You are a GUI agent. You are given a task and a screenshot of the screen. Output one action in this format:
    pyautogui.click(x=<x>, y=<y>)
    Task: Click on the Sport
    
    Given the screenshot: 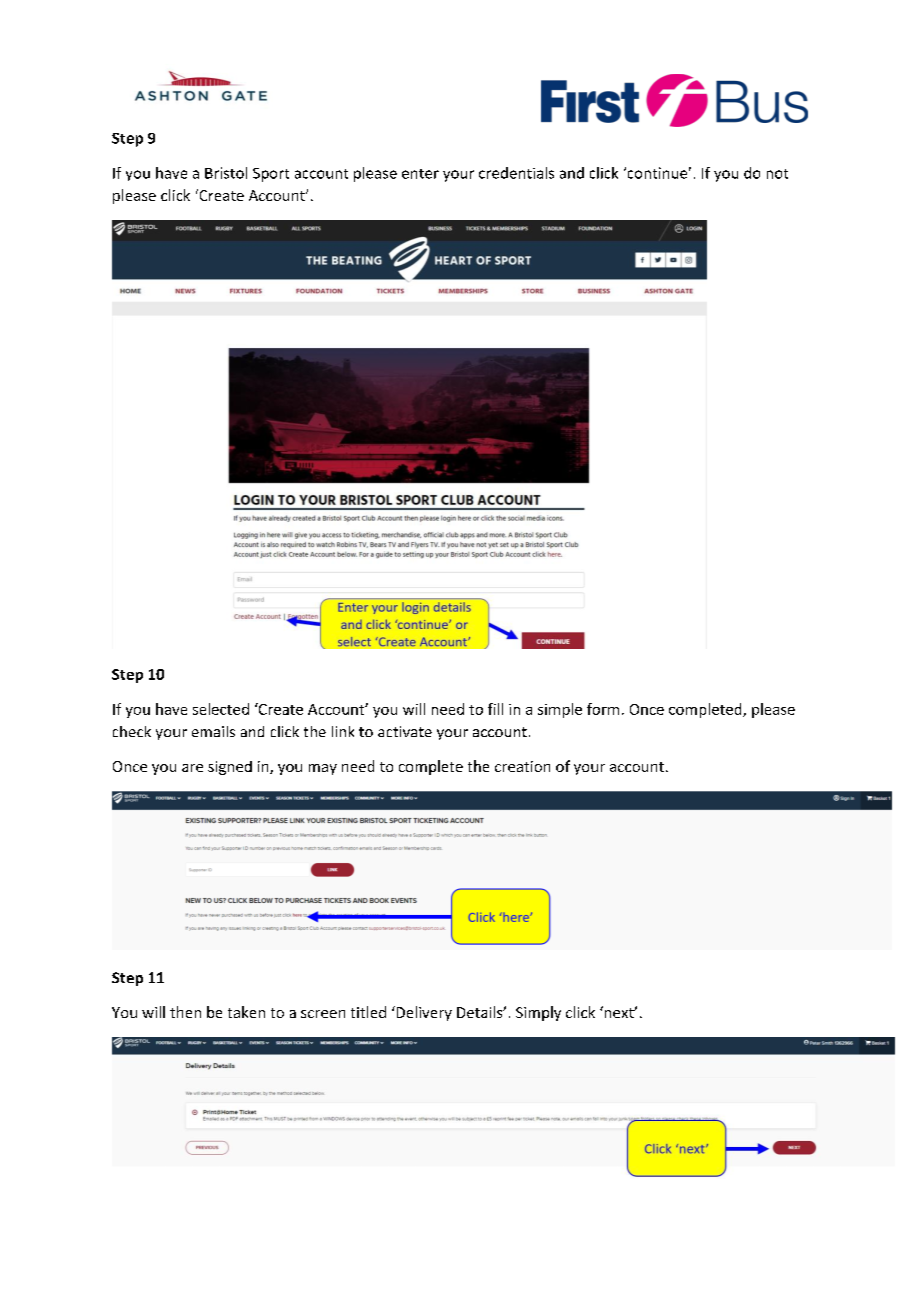 What is the action you would take?
    pyautogui.click(x=271, y=175)
